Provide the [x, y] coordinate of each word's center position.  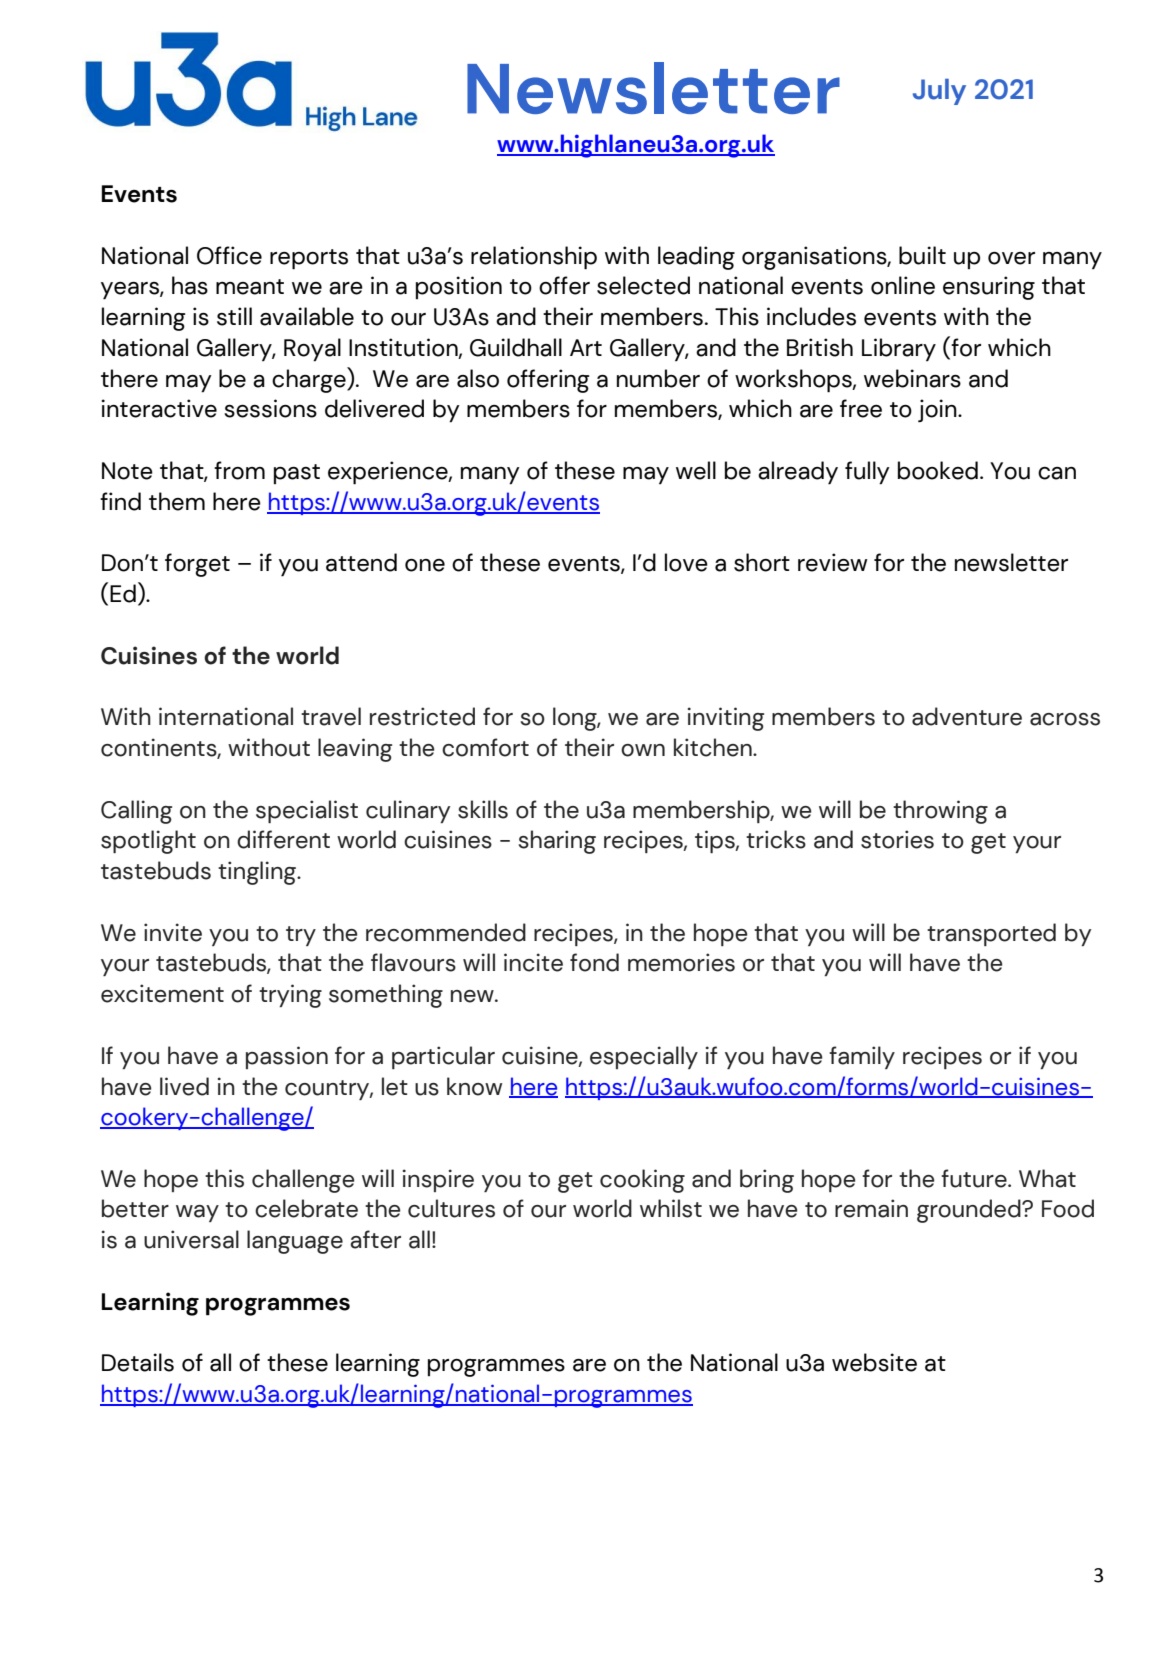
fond [594, 962]
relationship [534, 258]
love [686, 562]
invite [173, 932]
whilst [671, 1208]
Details [138, 1362]
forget [197, 565]
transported [991, 934]
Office [229, 255]
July [939, 92]
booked [938, 470]
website [874, 1362]
